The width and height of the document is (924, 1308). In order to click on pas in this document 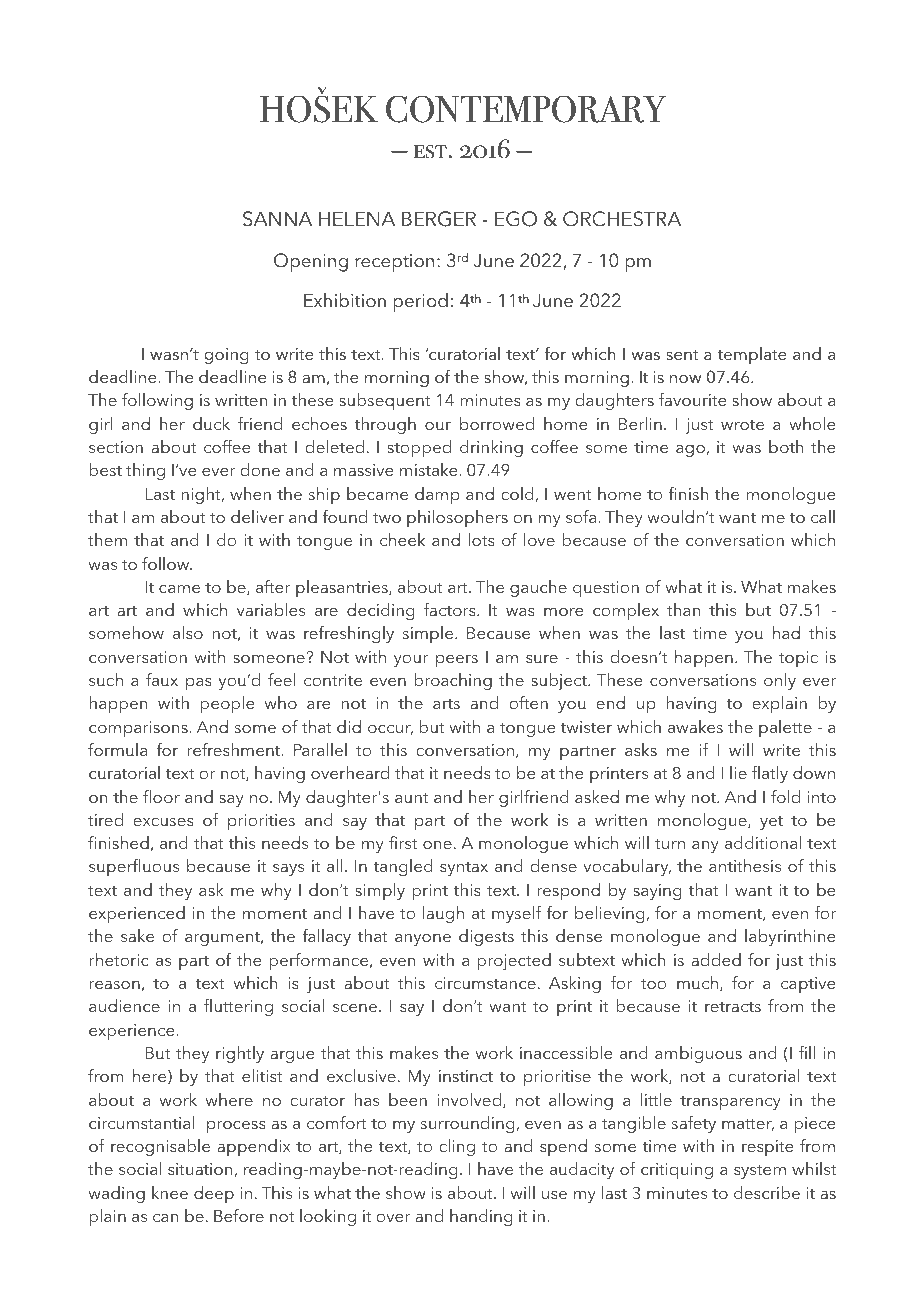, I will do `click(199, 684)`.
